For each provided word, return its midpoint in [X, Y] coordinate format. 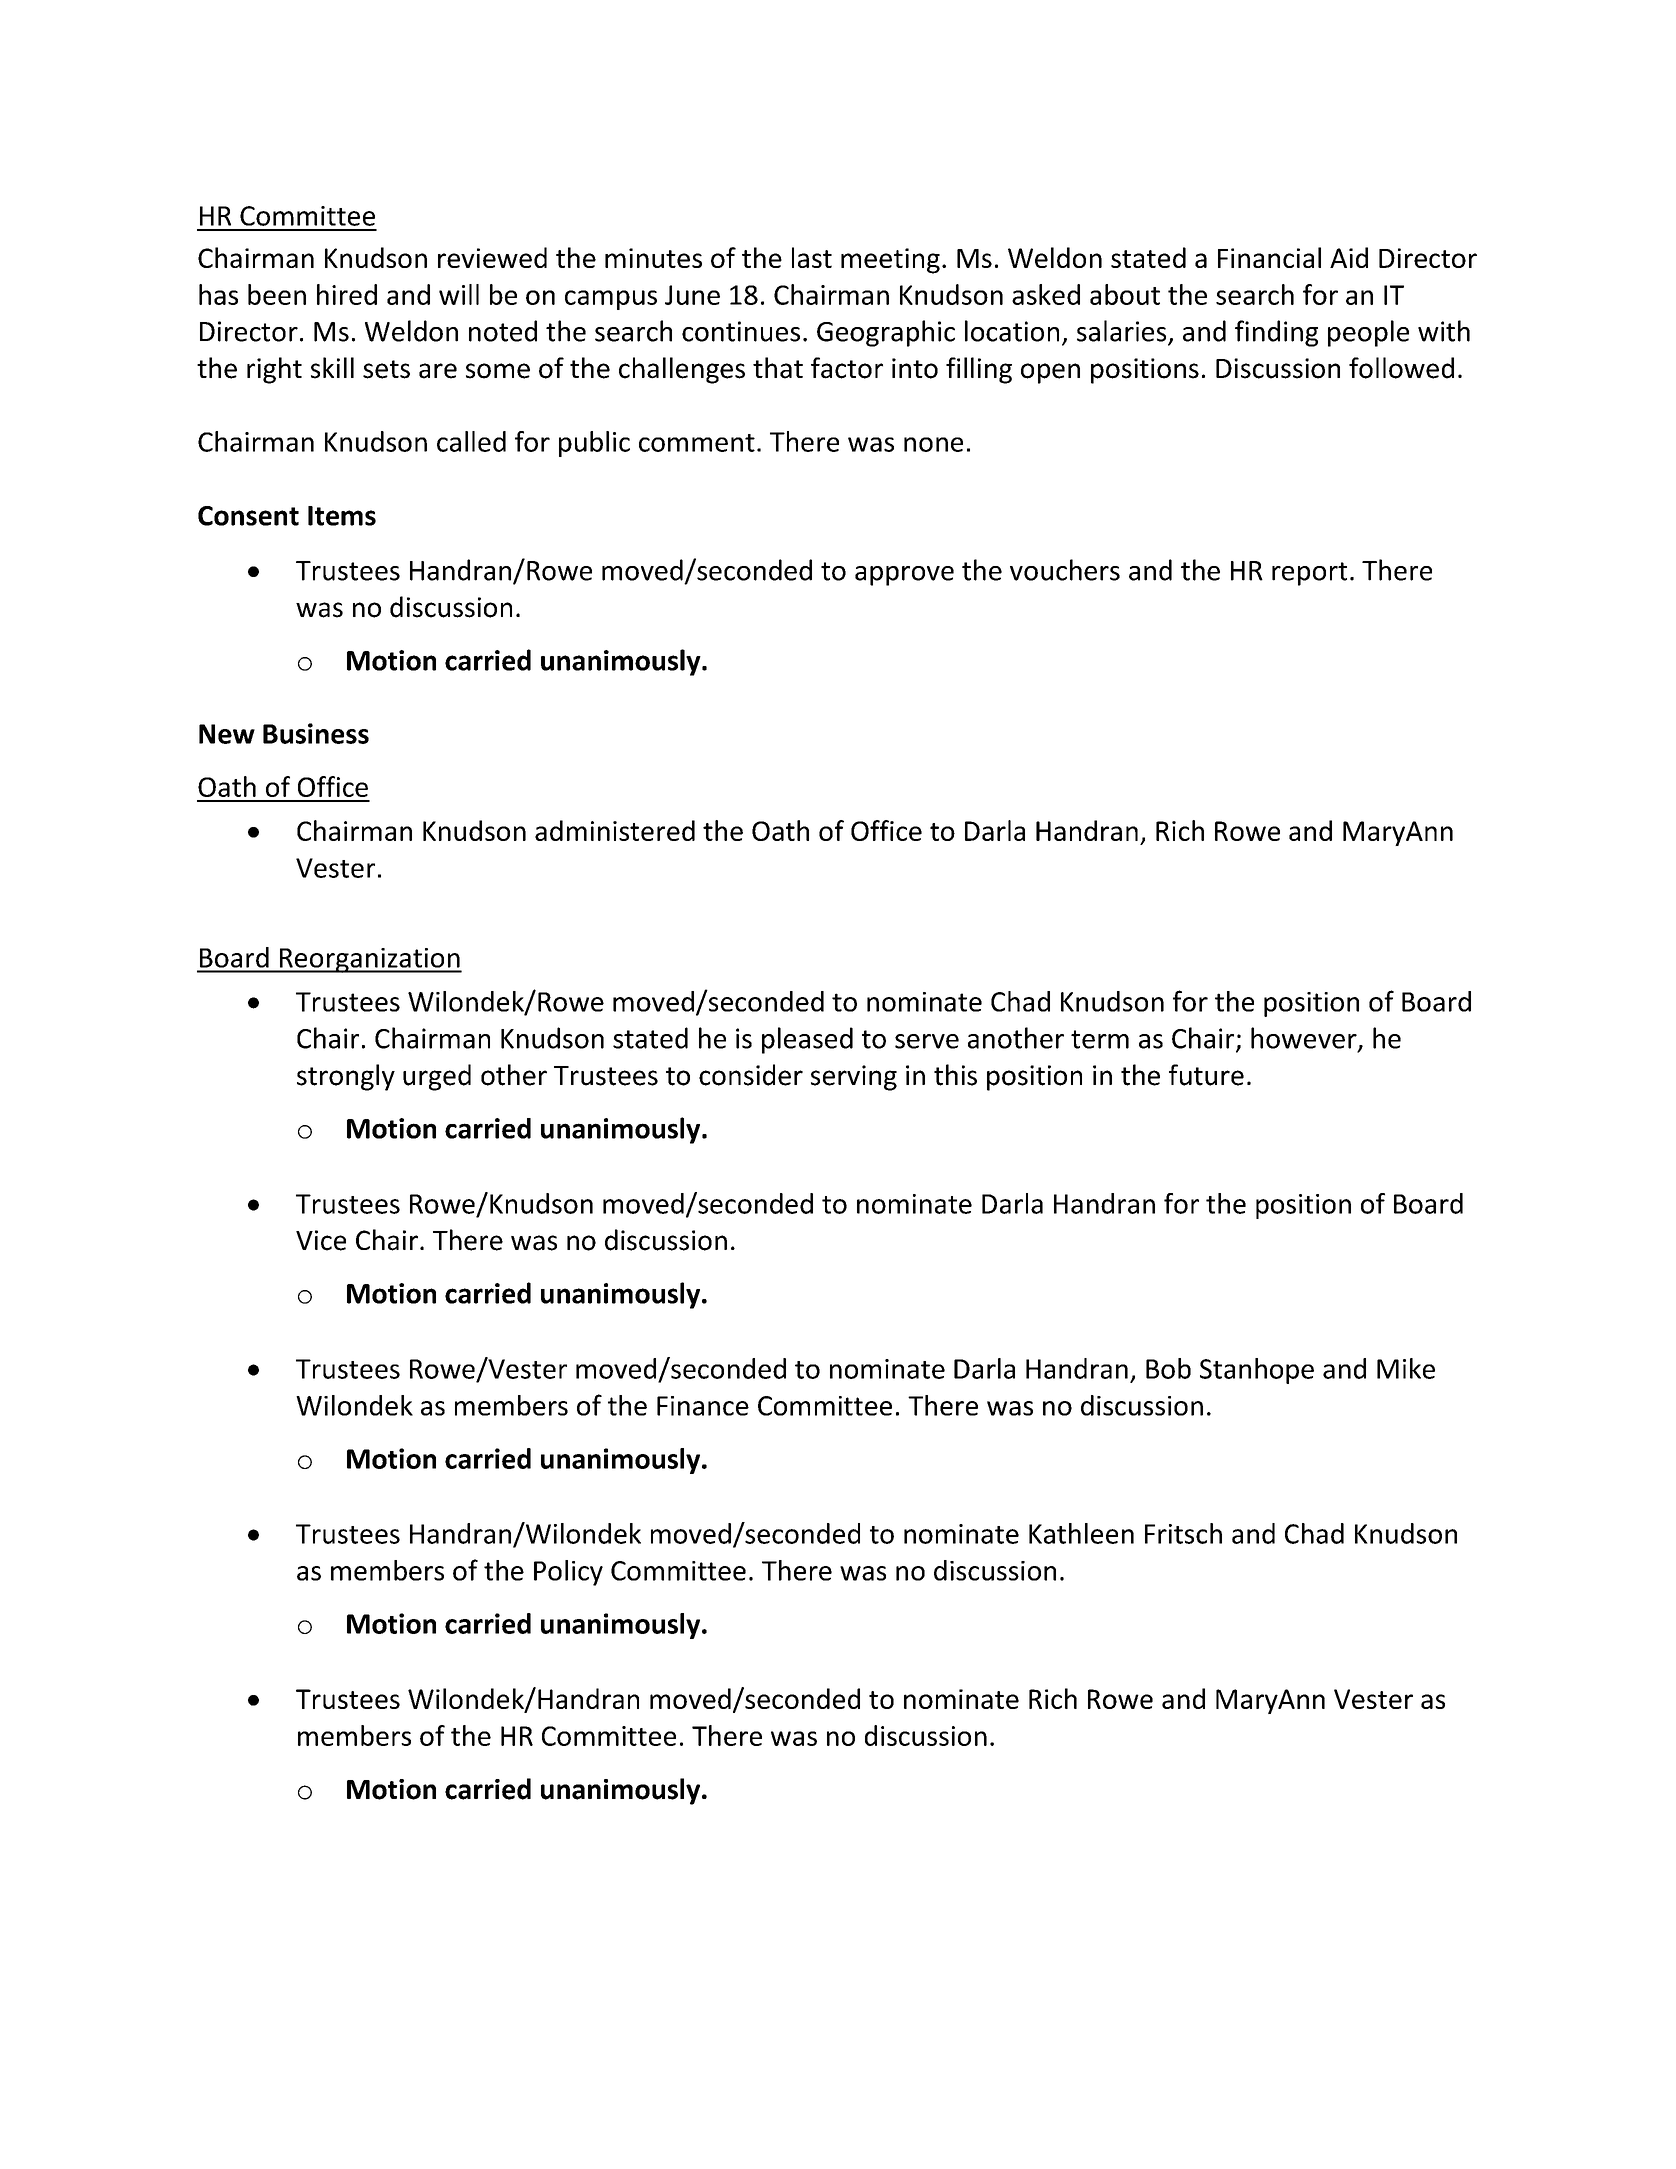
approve [904, 576]
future [1206, 1075]
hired [347, 294]
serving [854, 1078]
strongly [346, 1077]
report [1309, 574]
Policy [568, 1573]
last [812, 257]
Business [316, 733]
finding [1276, 333]
